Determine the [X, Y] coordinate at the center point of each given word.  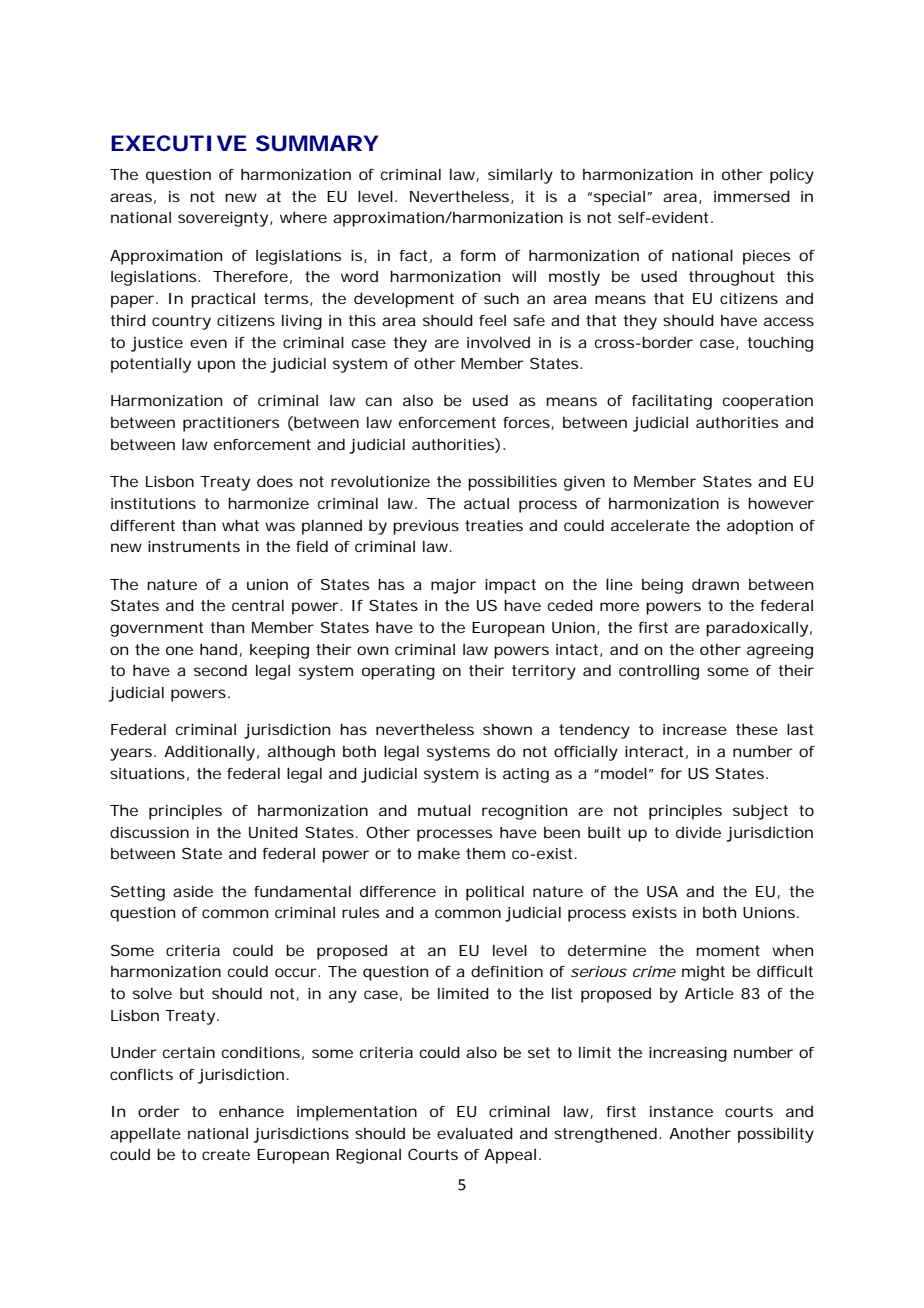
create [226, 1154]
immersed [752, 196]
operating [398, 672]
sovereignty [223, 219]
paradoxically [757, 629]
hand [218, 649]
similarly [520, 176]
